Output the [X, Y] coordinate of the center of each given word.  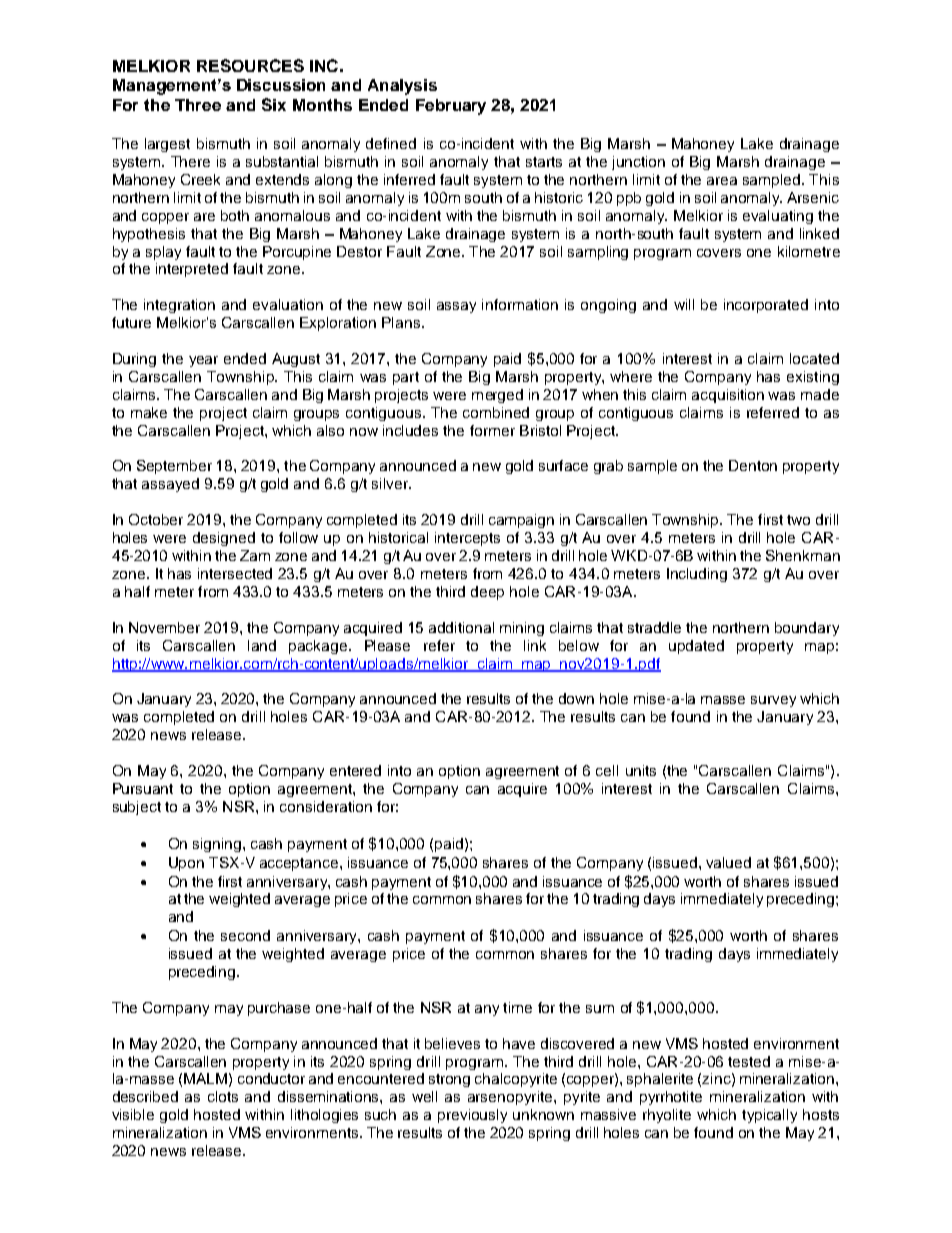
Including [697, 575]
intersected [235, 573]
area [722, 181]
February [451, 107]
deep [487, 593]
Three [198, 105]
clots [223, 1096]
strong [449, 1080]
